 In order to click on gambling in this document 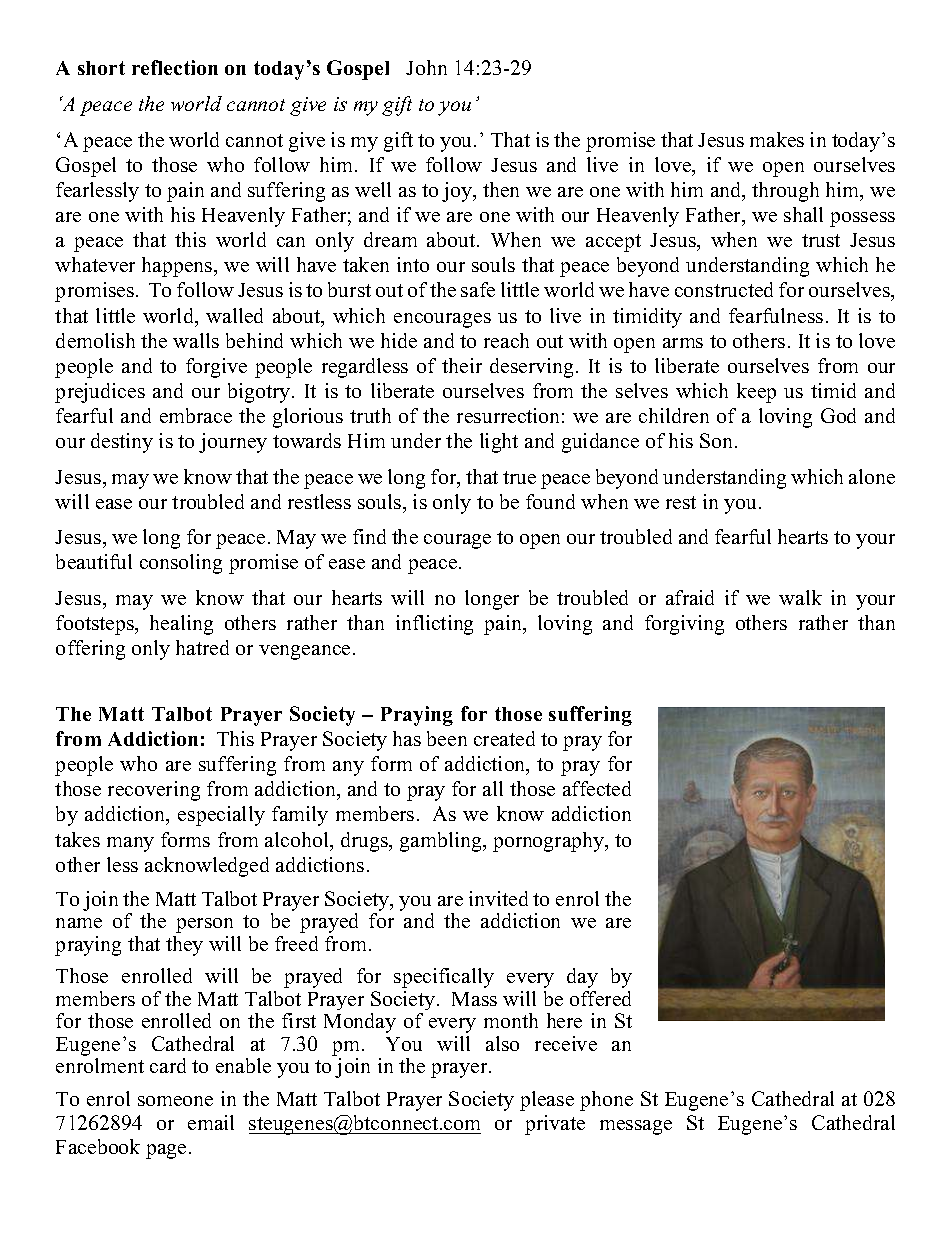, I will do `click(442, 842)`.
